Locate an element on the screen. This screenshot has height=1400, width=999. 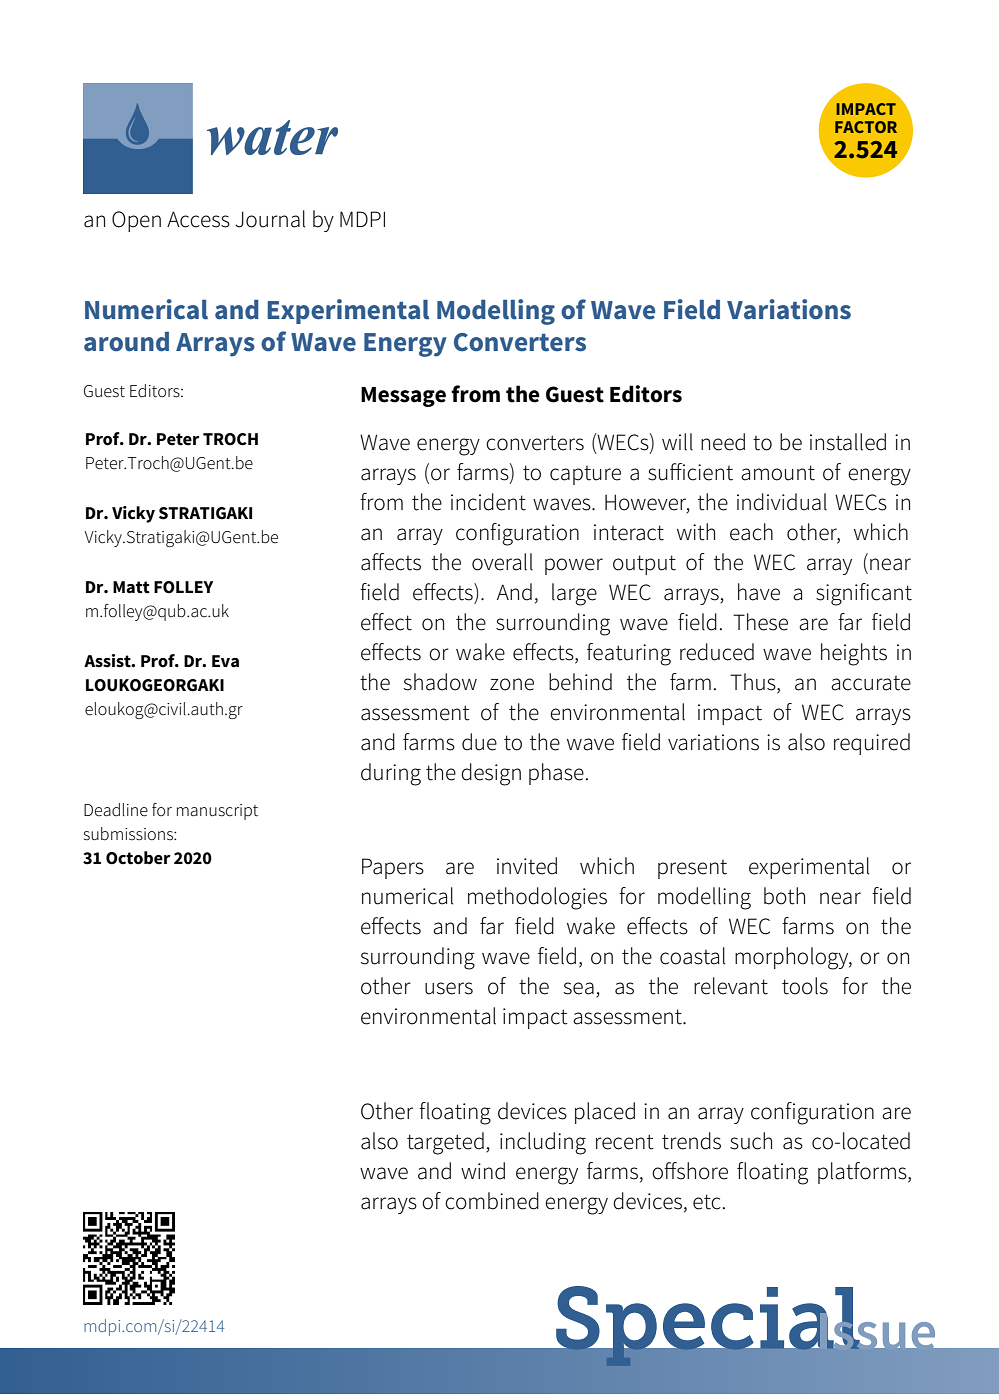
Matt is located at coordinates (131, 587).
